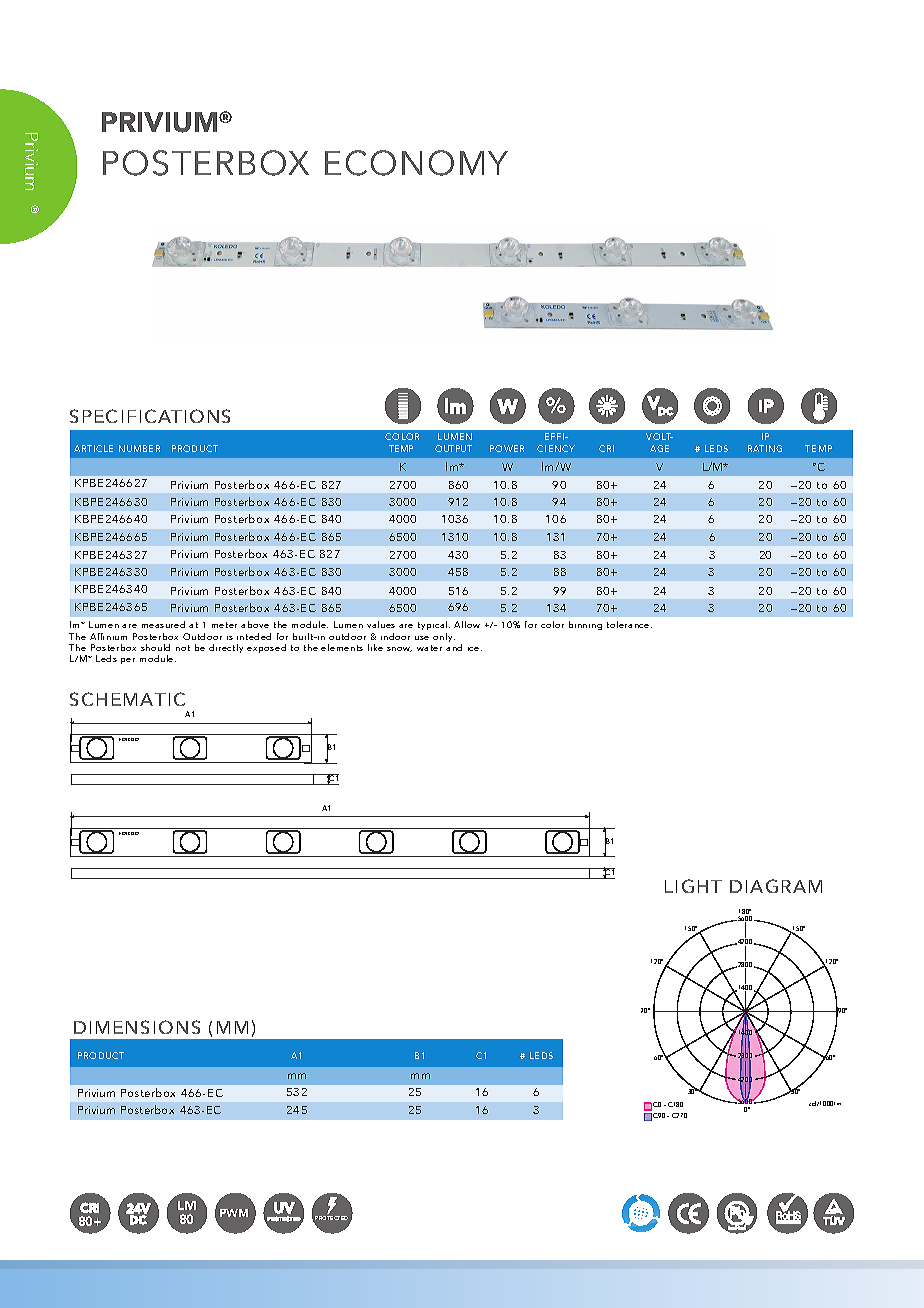  I want to click on RATING, so click(765, 448).
